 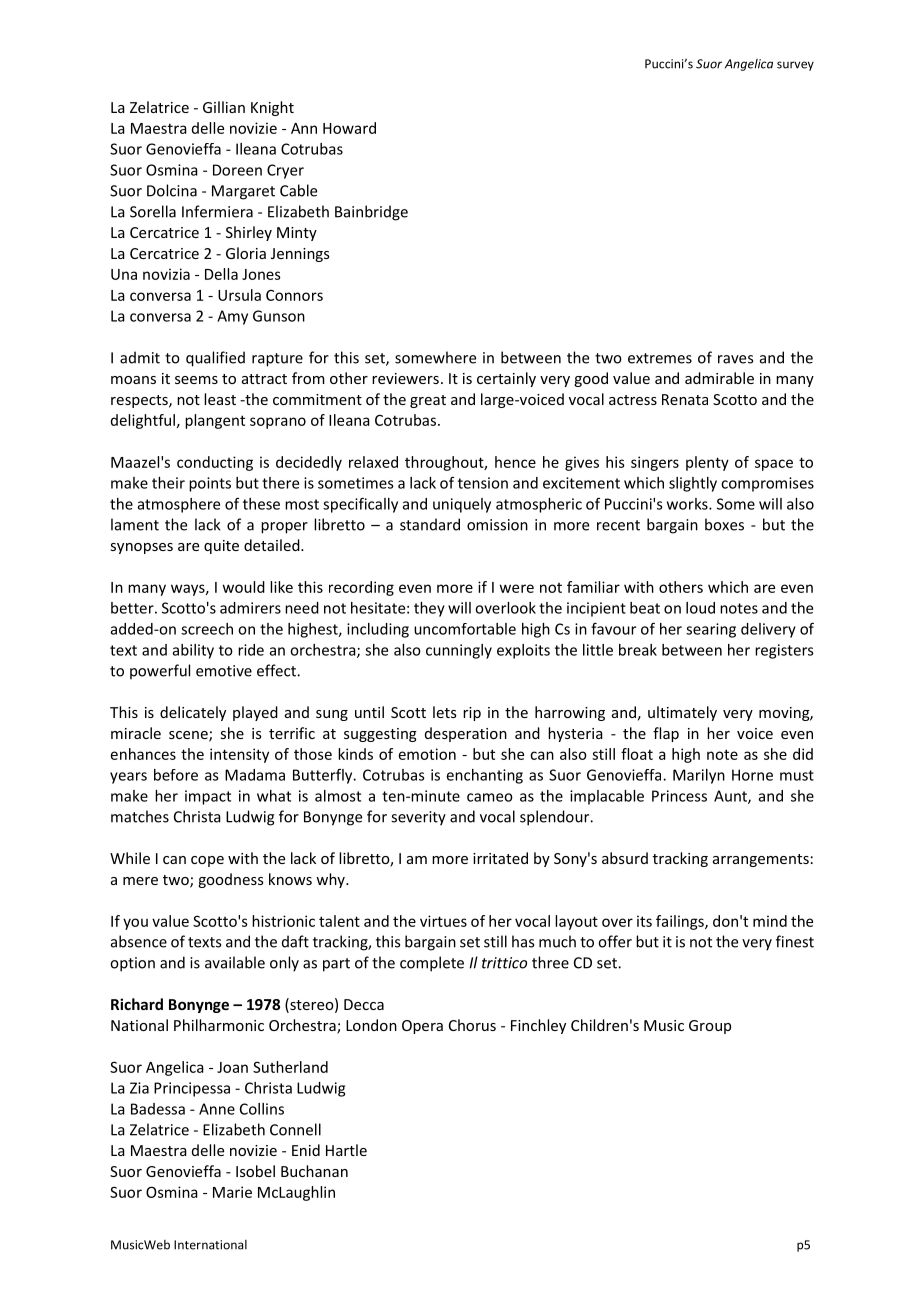 What do you see at coordinates (207, 629) in the screenshot?
I see `screech` at bounding box center [207, 629].
